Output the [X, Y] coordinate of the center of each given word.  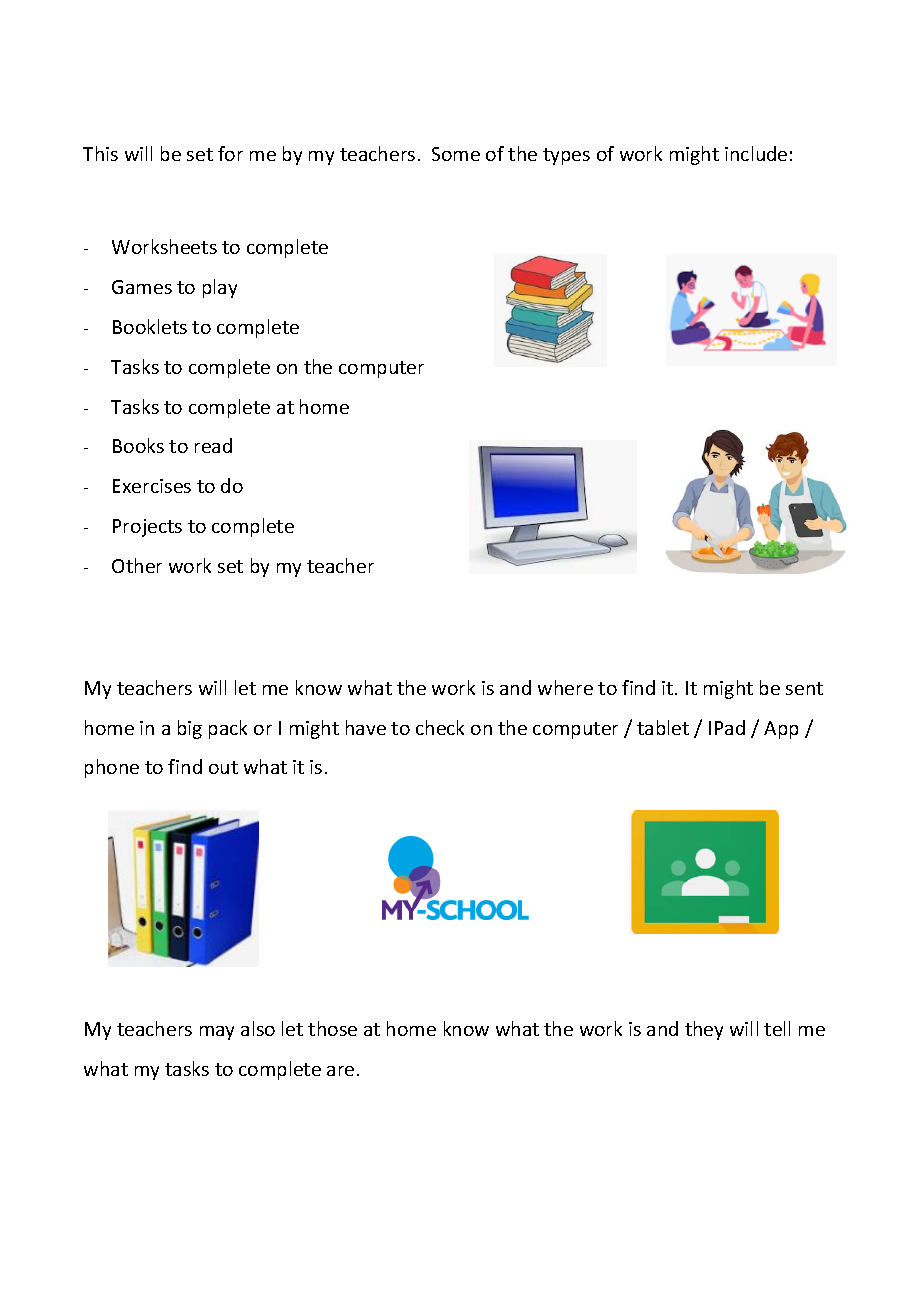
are [340, 1071]
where [565, 687]
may [217, 1033]
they [704, 1030]
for [230, 153]
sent [804, 688]
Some [456, 154]
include [756, 153]
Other [137, 565]
